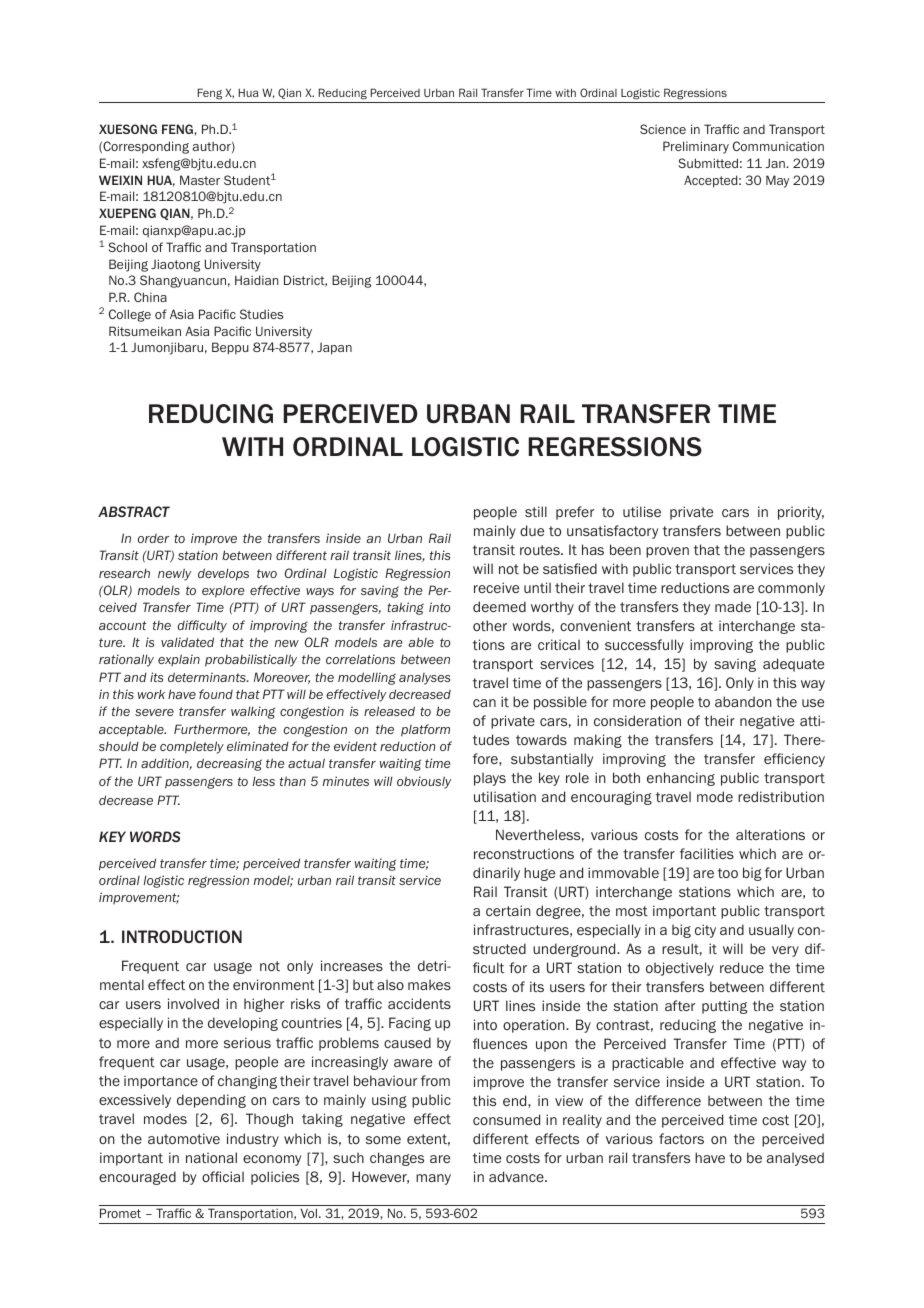 This screenshot has width=924, height=1308. I want to click on certain, so click(508, 910).
